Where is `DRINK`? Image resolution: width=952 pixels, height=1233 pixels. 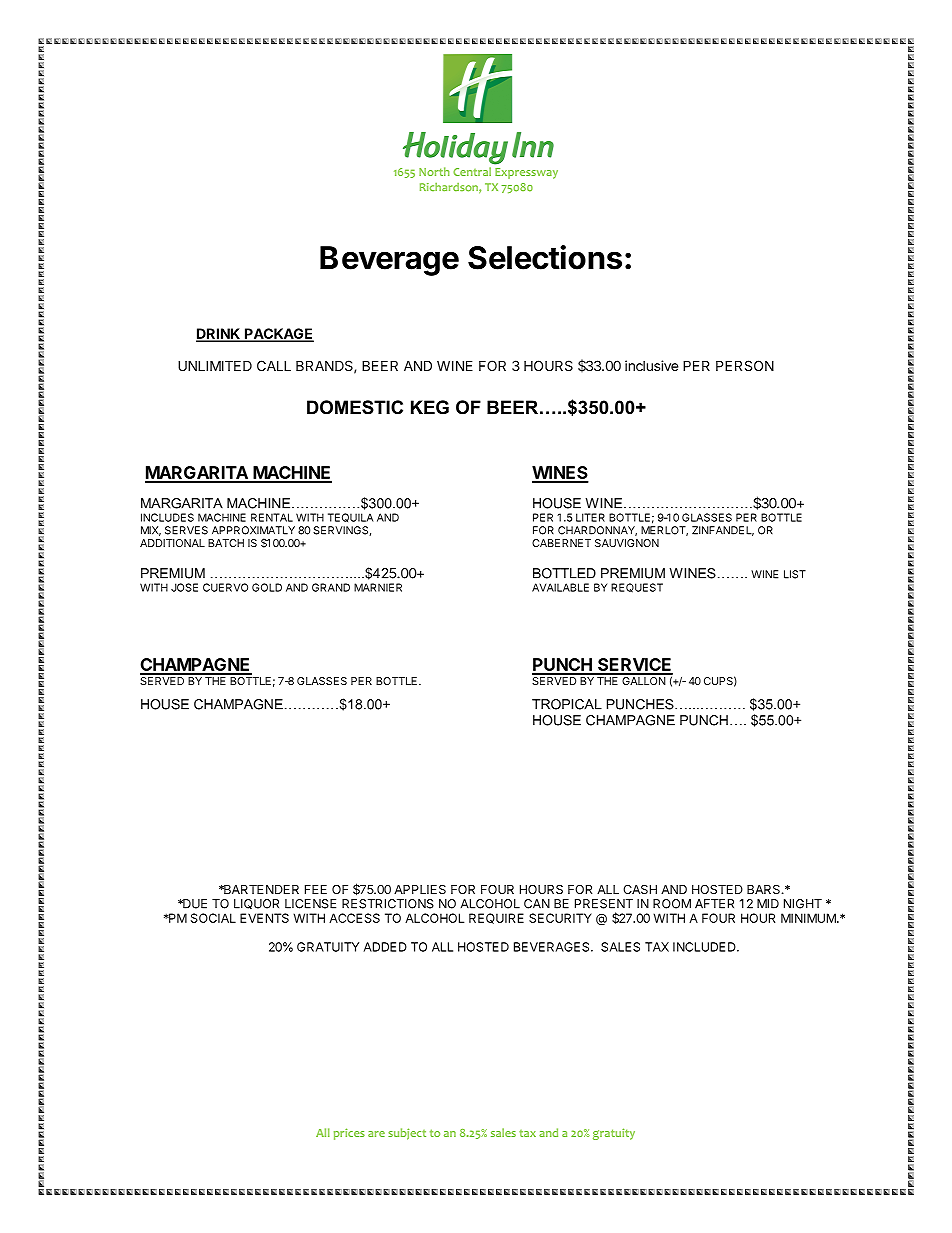
DRINK is located at coordinates (219, 334).
